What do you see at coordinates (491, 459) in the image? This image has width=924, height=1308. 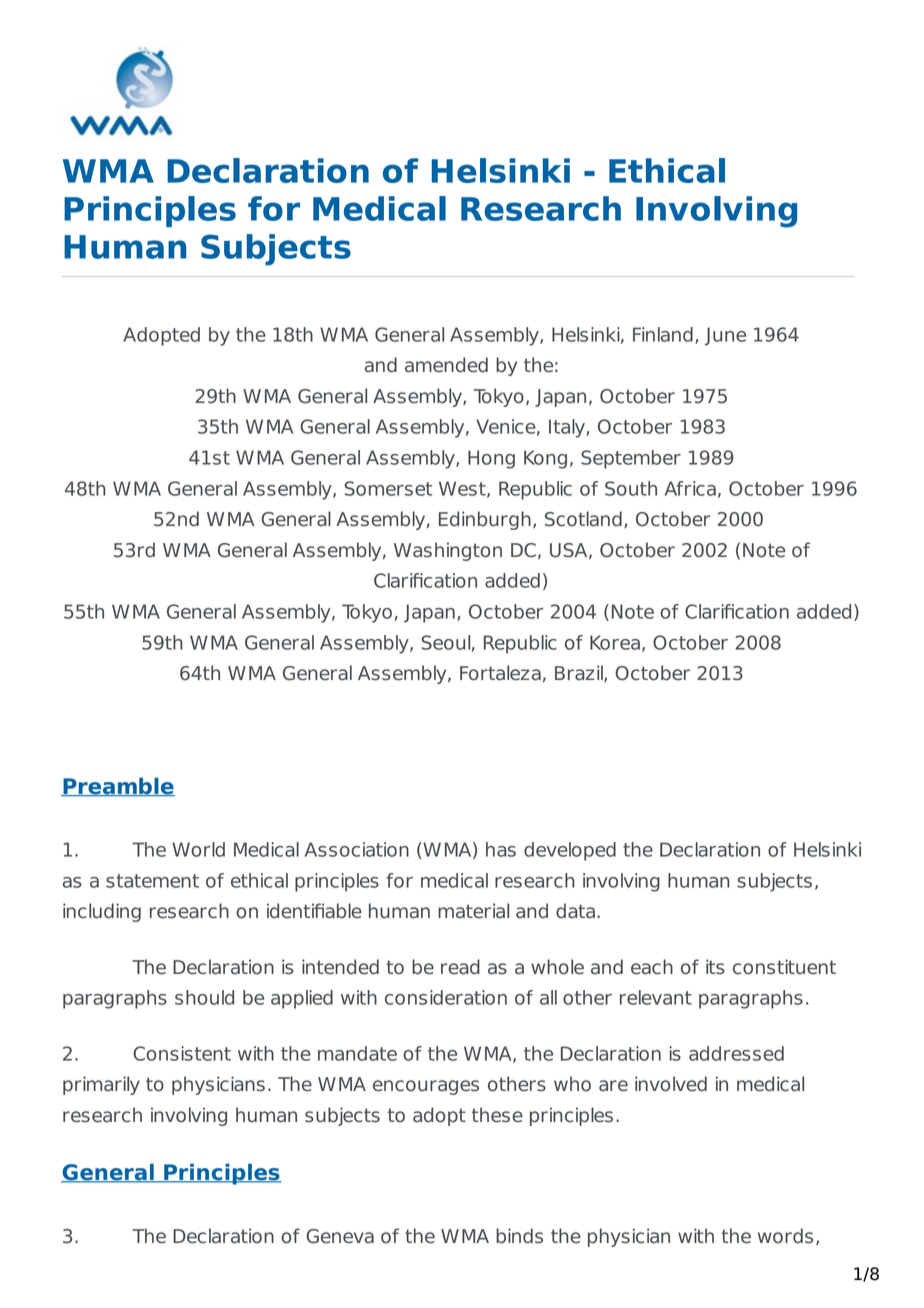 I see `Hong` at bounding box center [491, 459].
